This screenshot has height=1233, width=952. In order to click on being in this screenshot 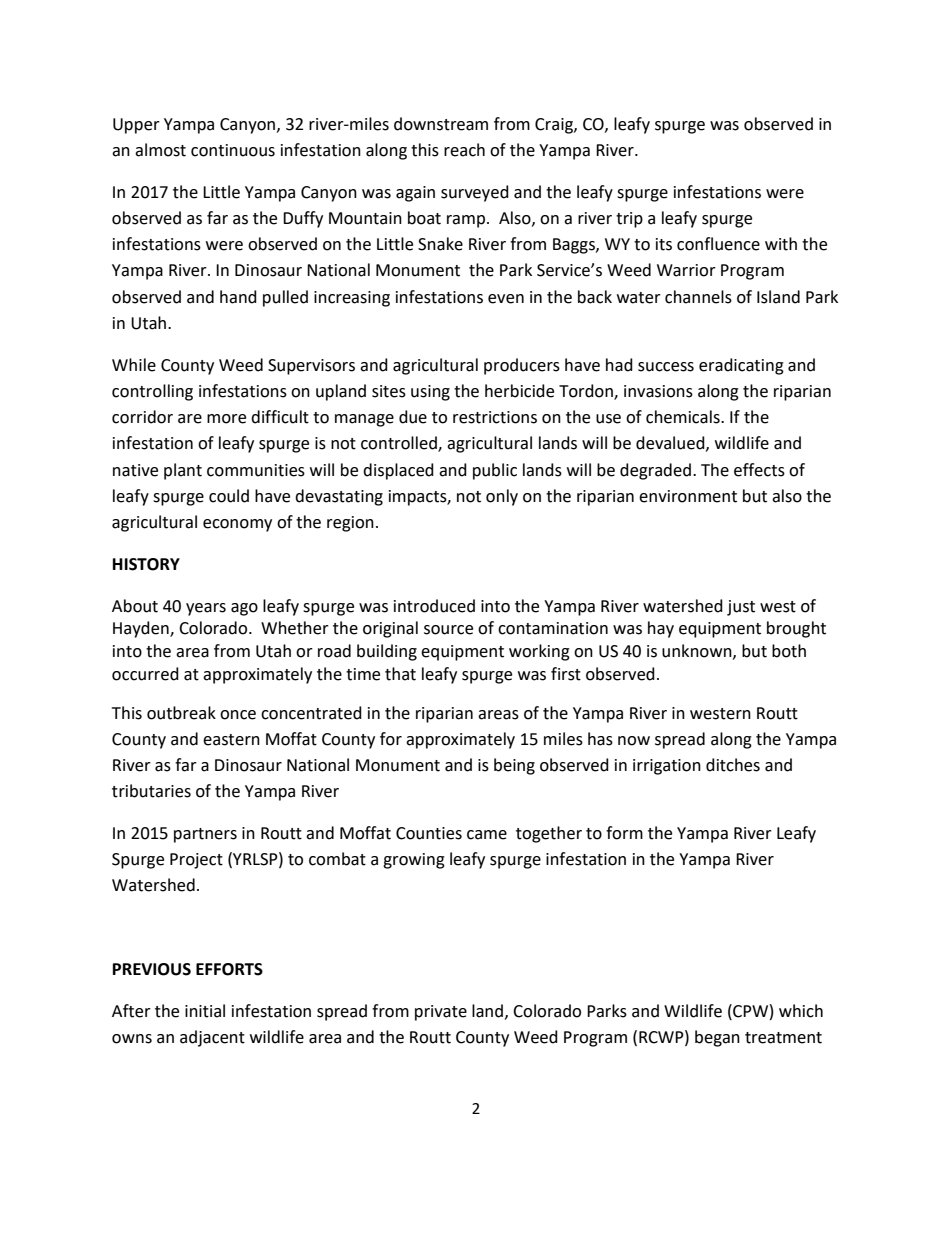, I will do `click(514, 766)`.
